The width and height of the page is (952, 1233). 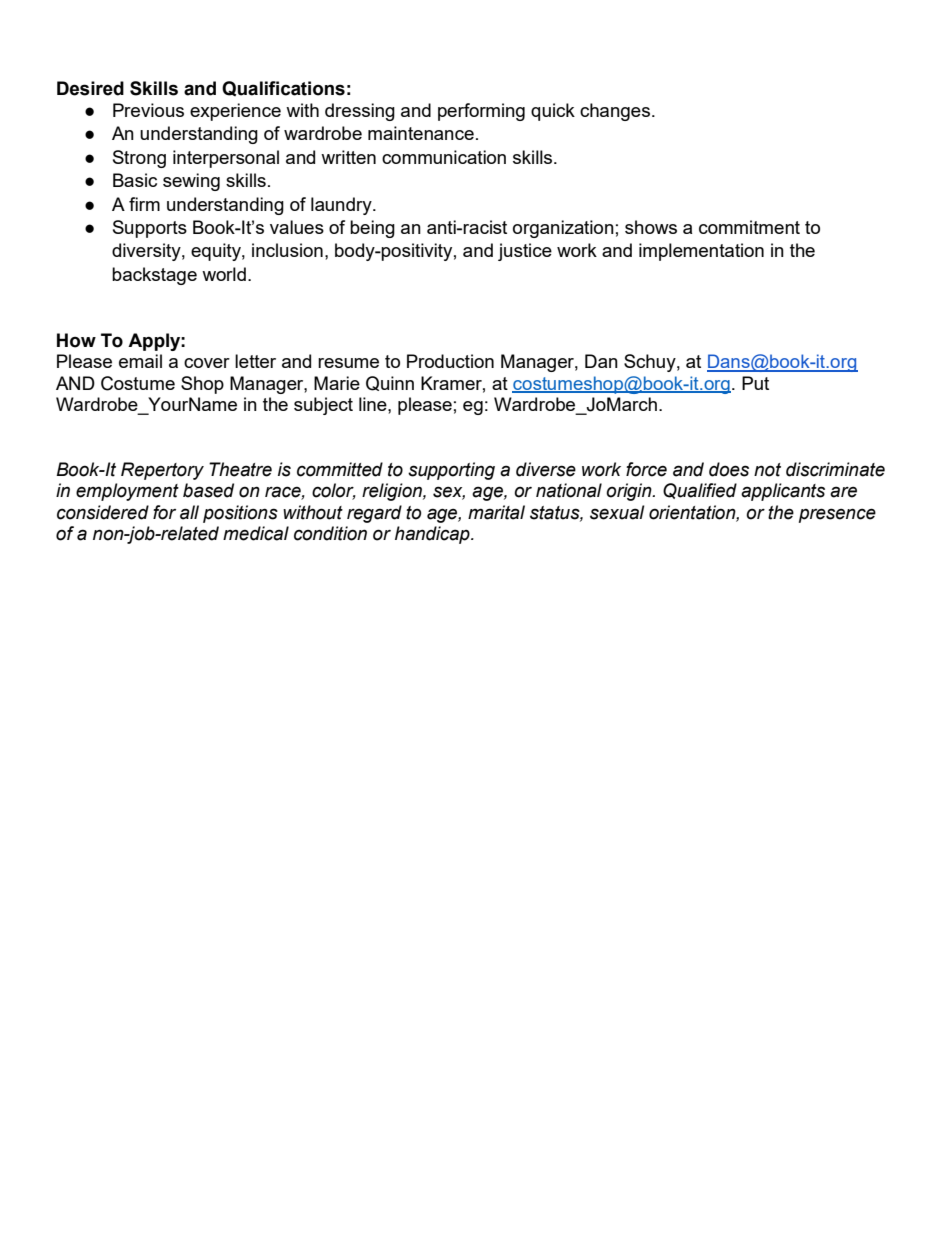 What do you see at coordinates (767, 470) in the page?
I see `not` at bounding box center [767, 470].
